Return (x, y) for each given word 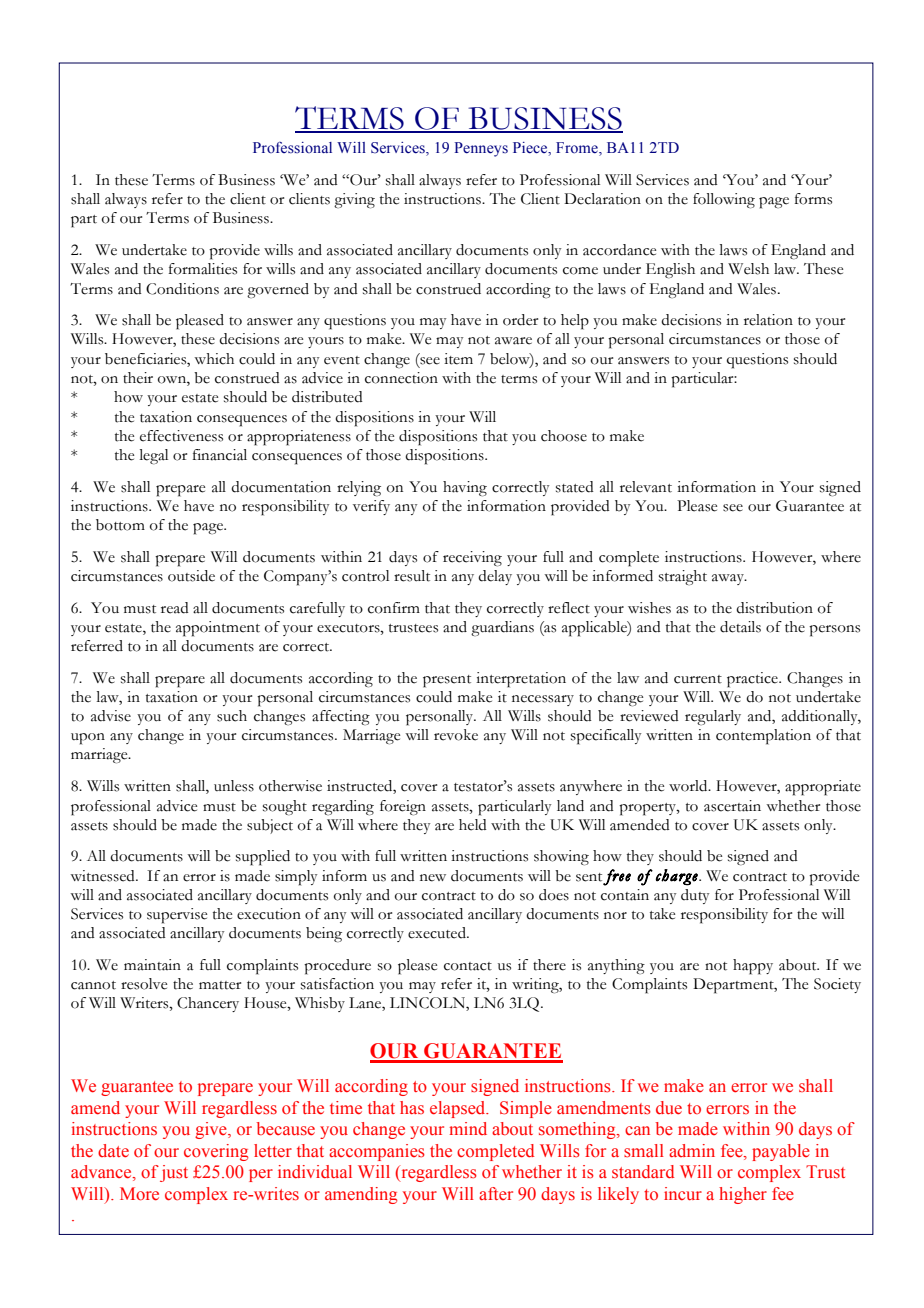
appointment (218, 629)
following (724, 201)
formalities (203, 269)
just (174, 1173)
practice (753, 680)
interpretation (521, 680)
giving (354, 201)
